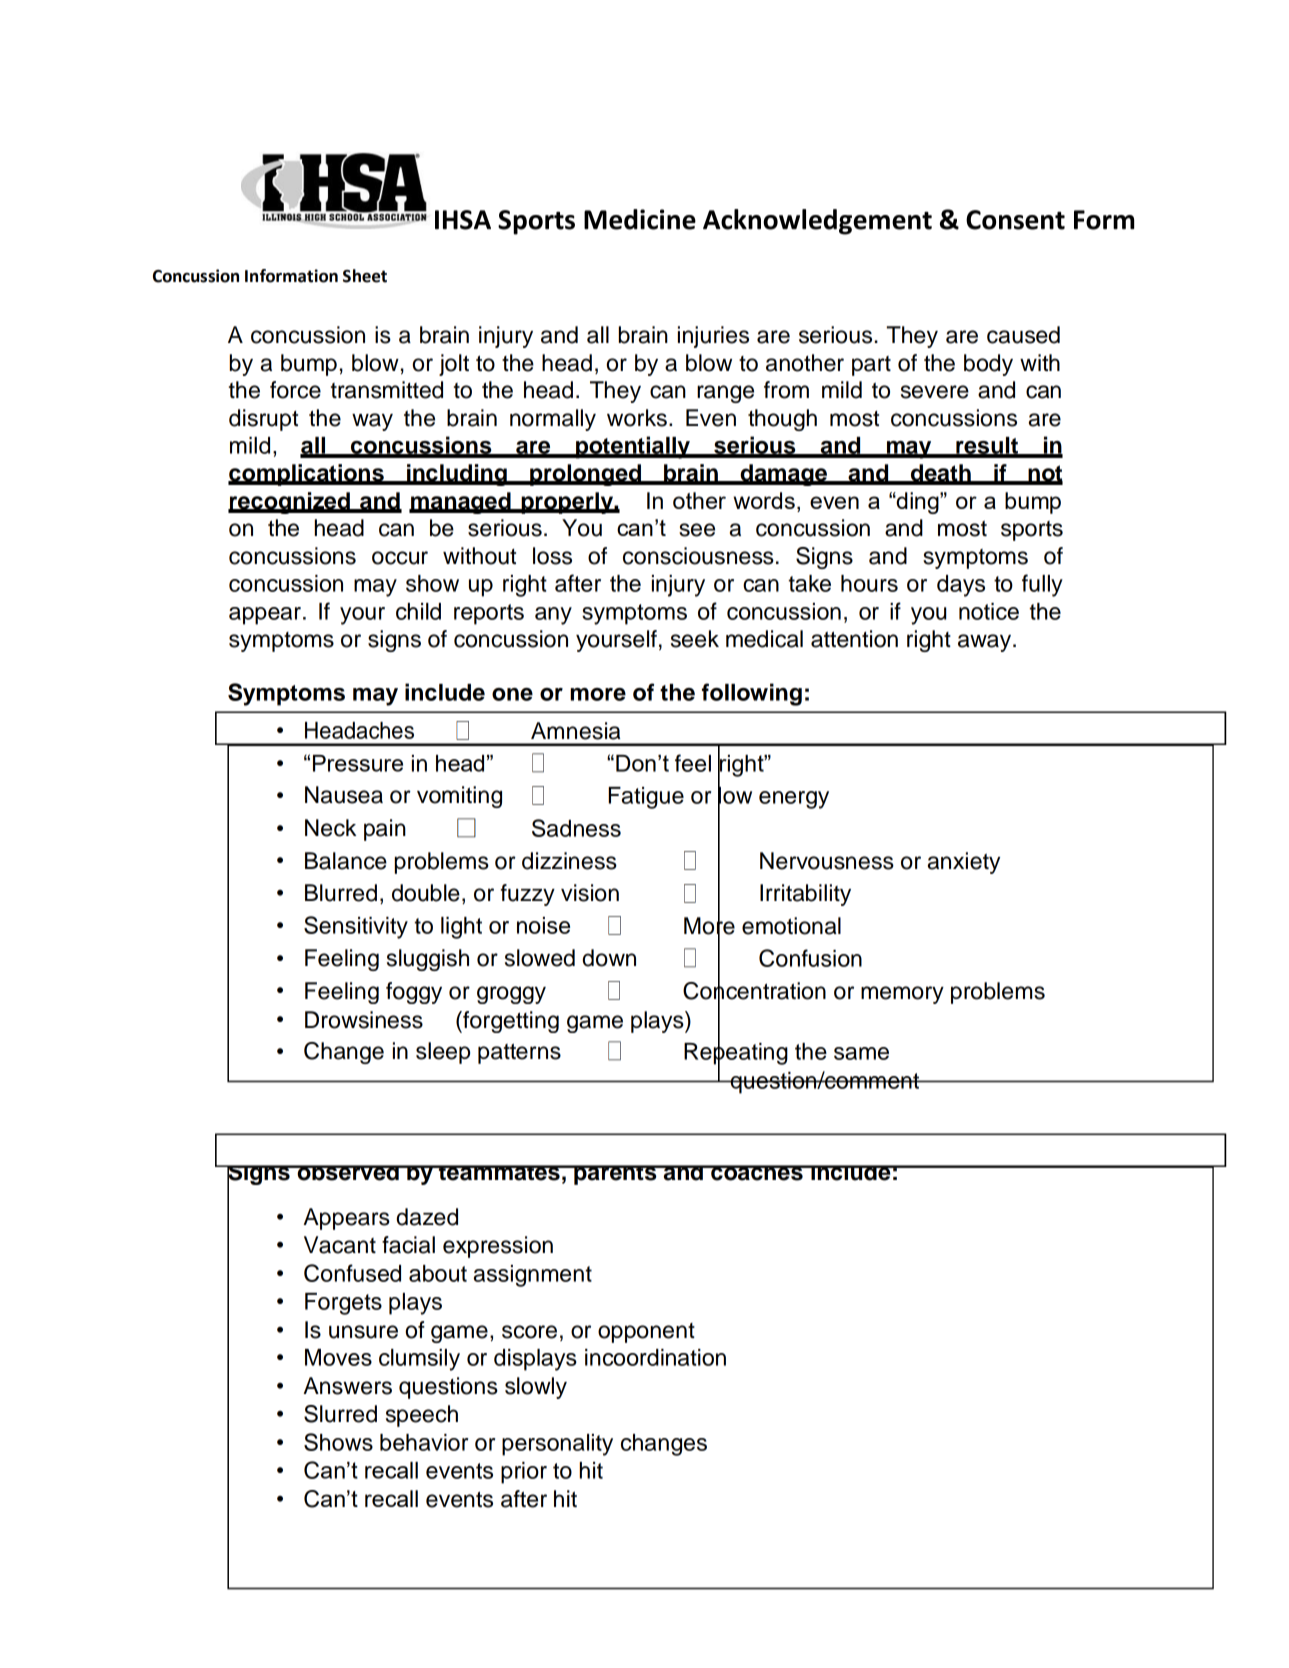  What do you see at coordinates (557, 1445) in the page?
I see `personality` at bounding box center [557, 1445].
